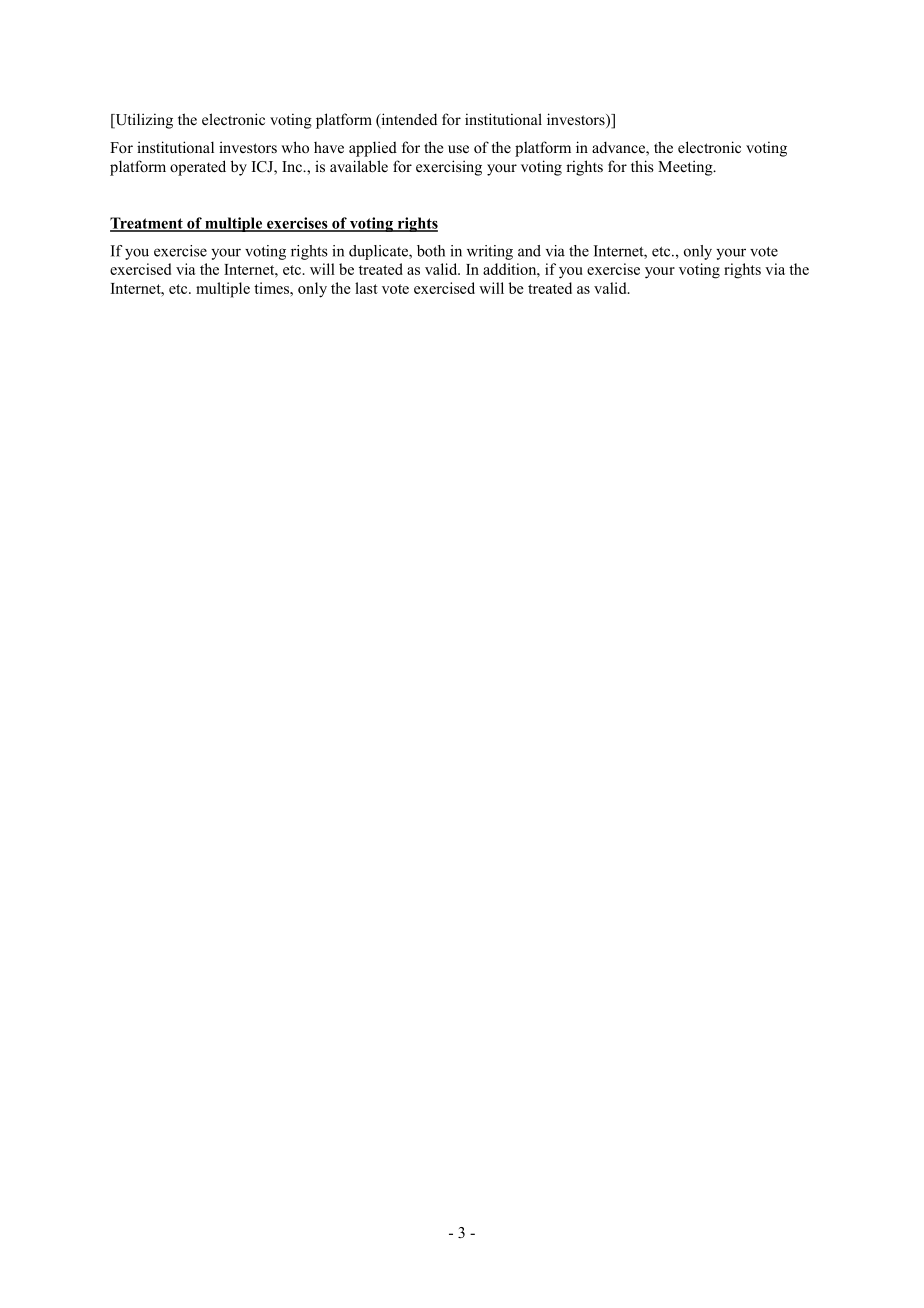  Describe the element at coordinates (147, 224) in the page. I see `Treatment` at that location.
